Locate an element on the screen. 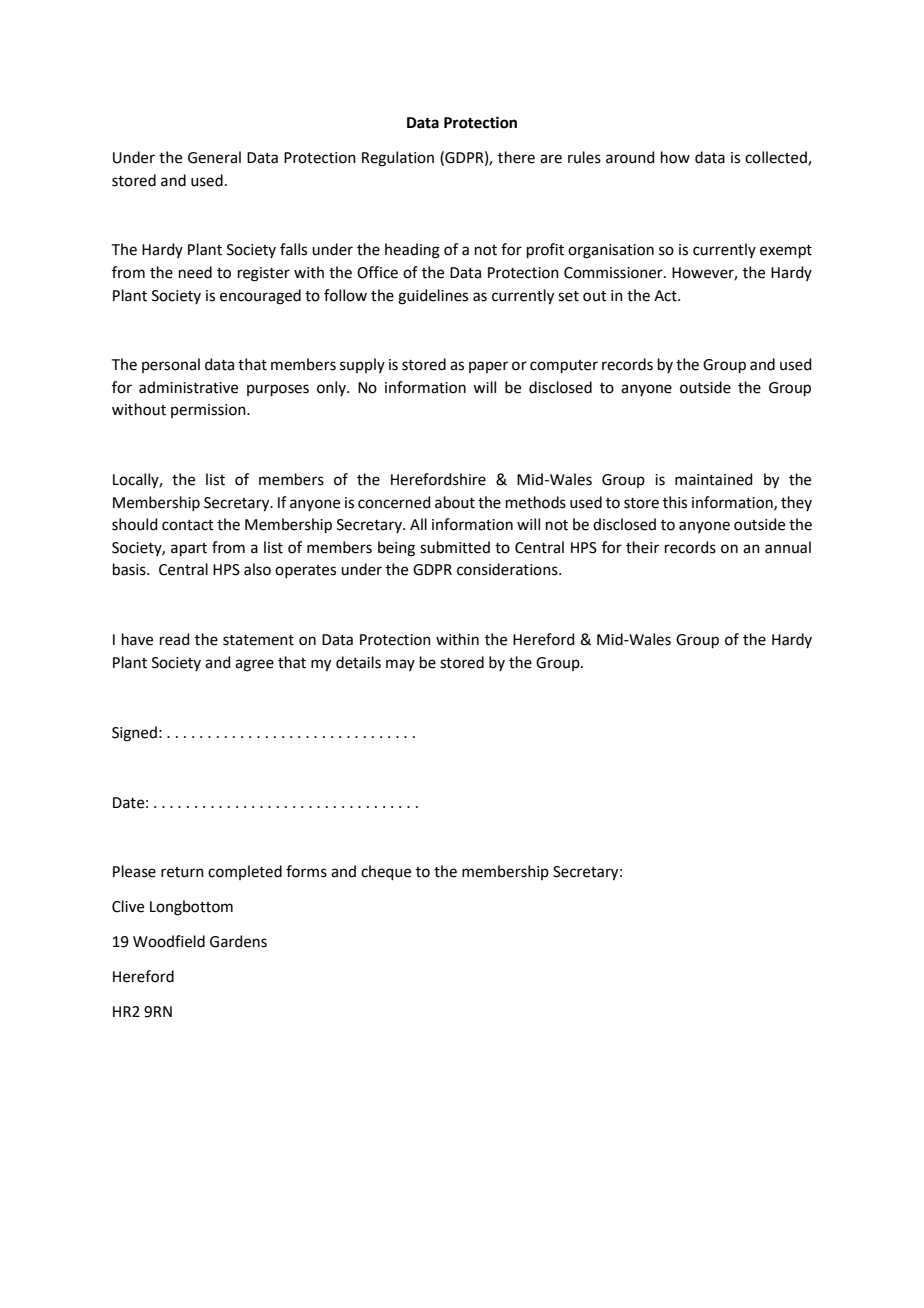  Gardens is located at coordinates (238, 941).
